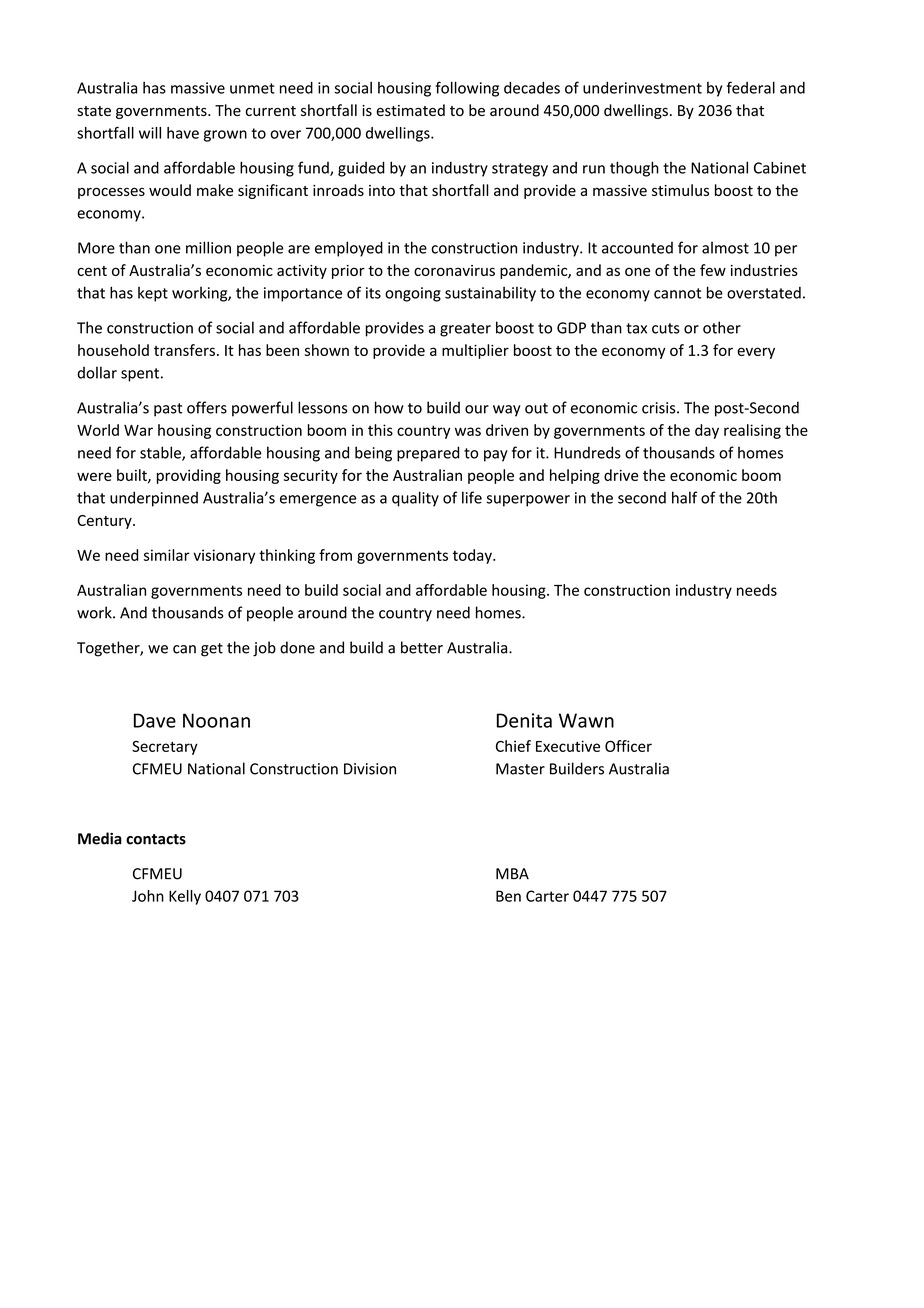 This document has height=1308, width=924. I want to click on quality, so click(415, 499).
